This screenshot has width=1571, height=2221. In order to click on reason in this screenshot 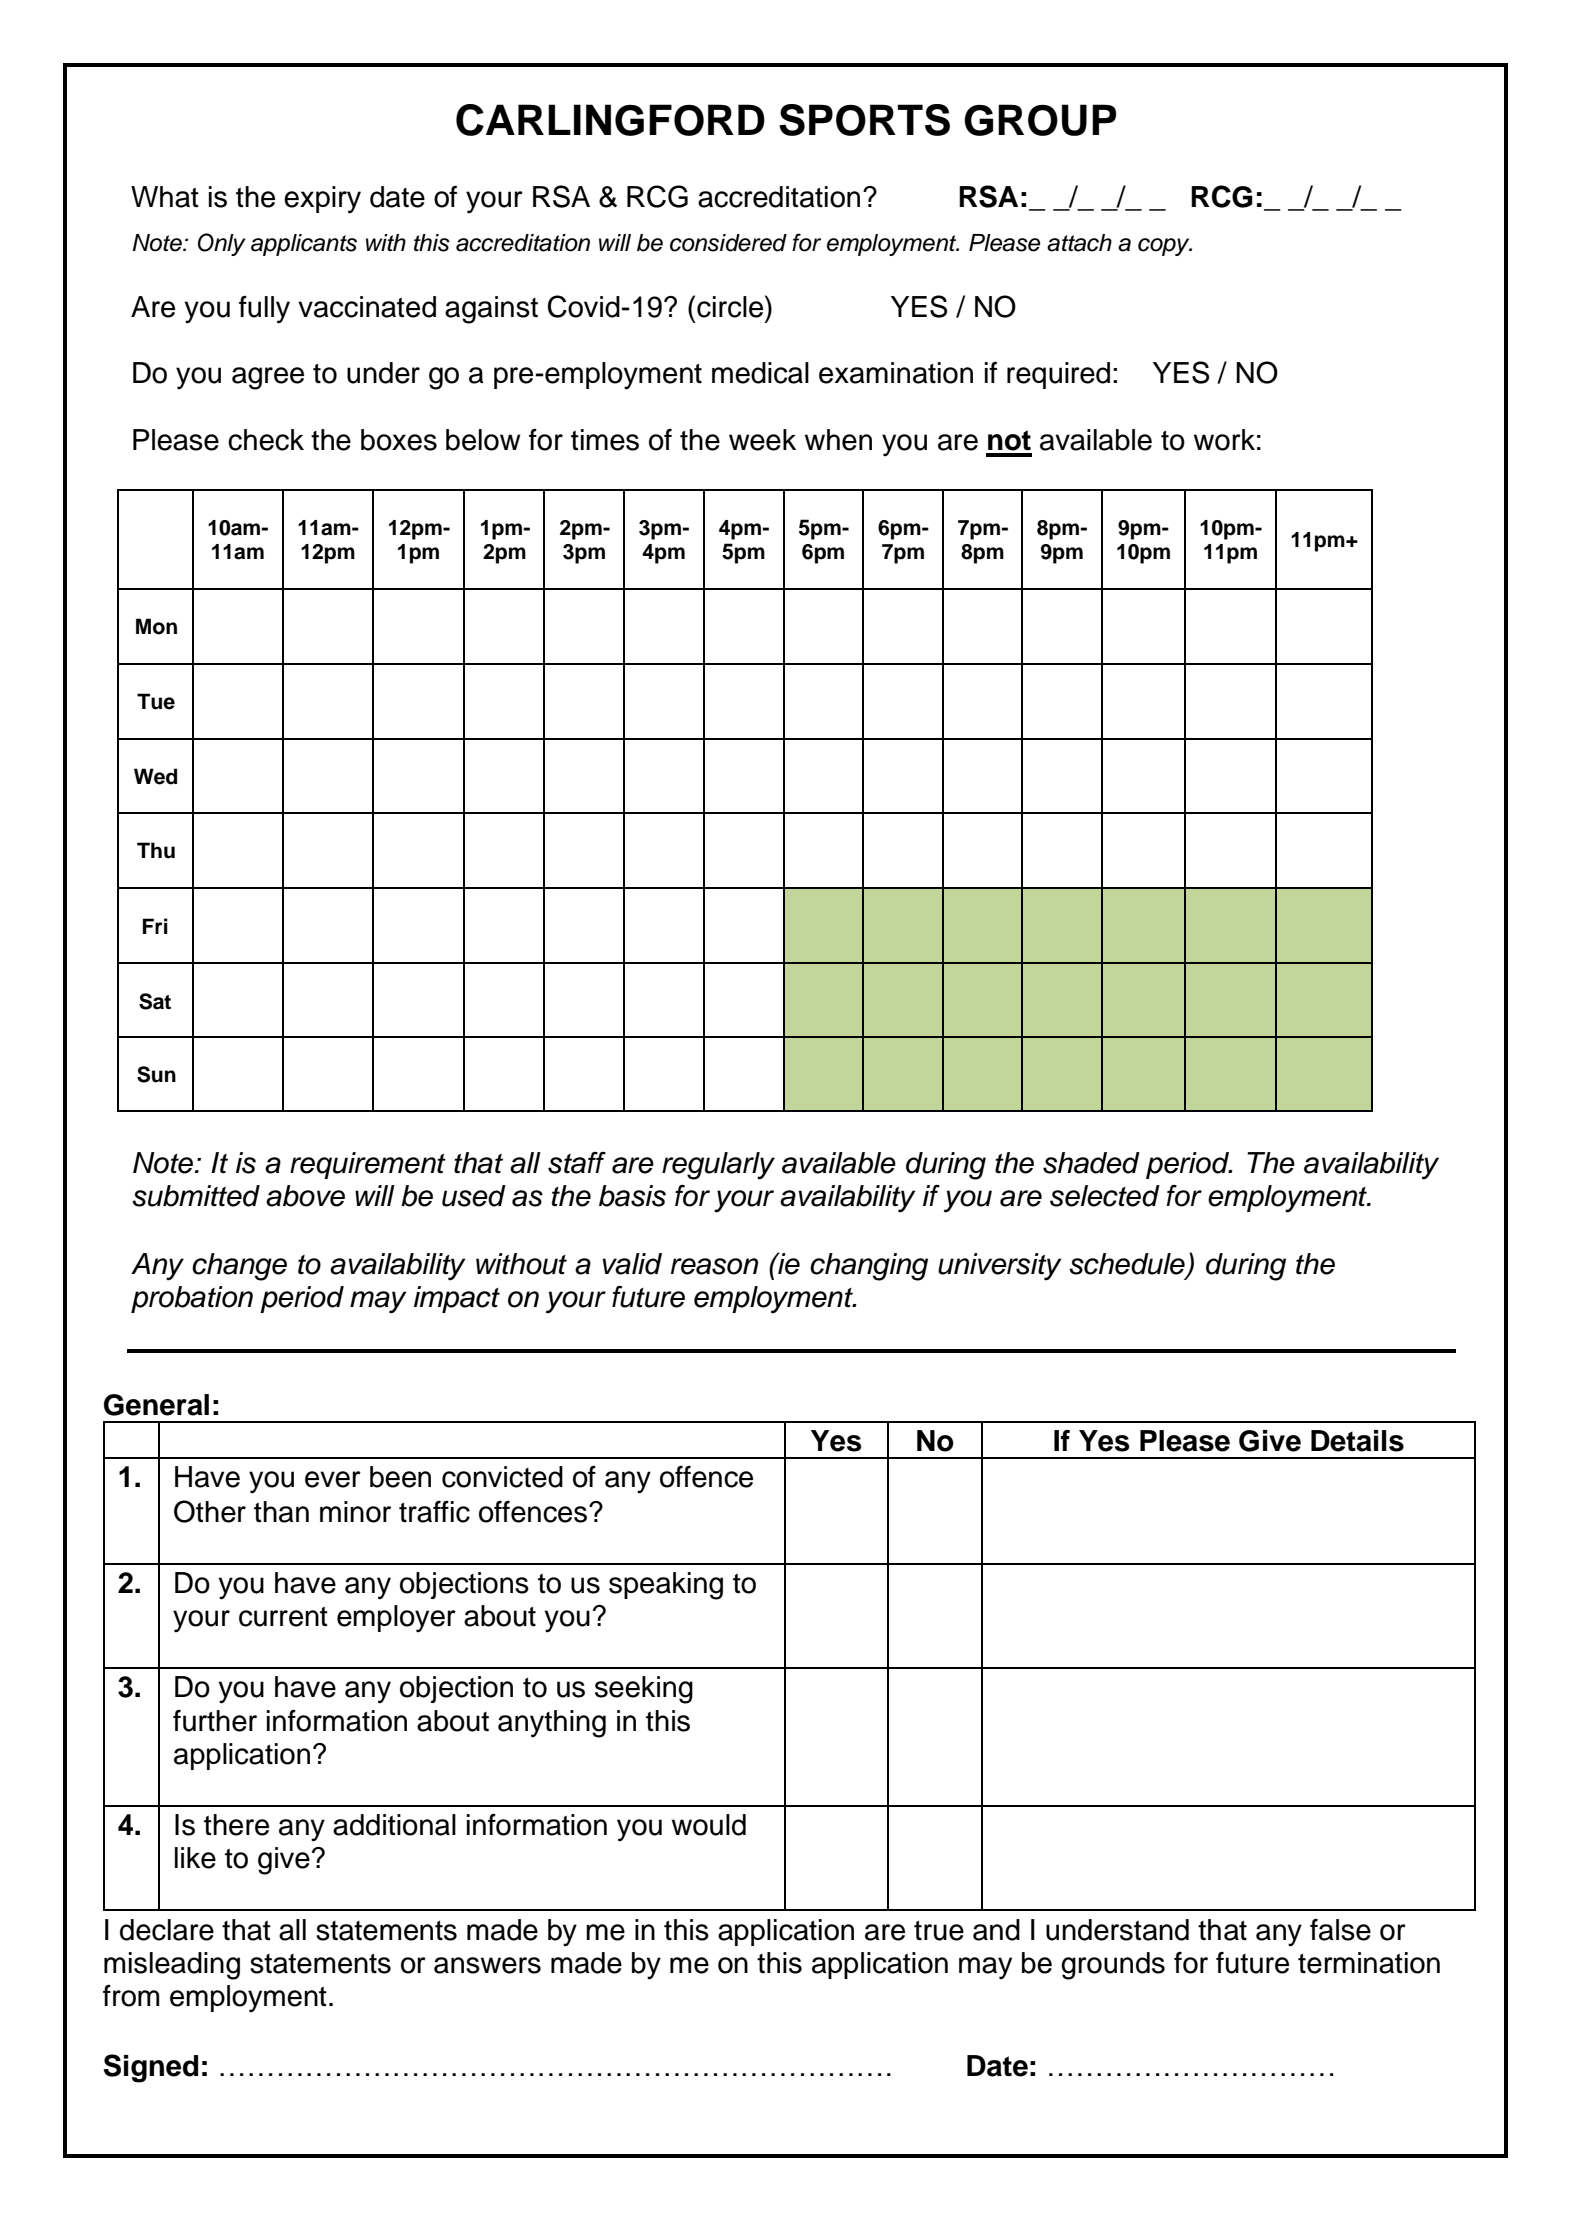, I will do `click(714, 1266)`.
